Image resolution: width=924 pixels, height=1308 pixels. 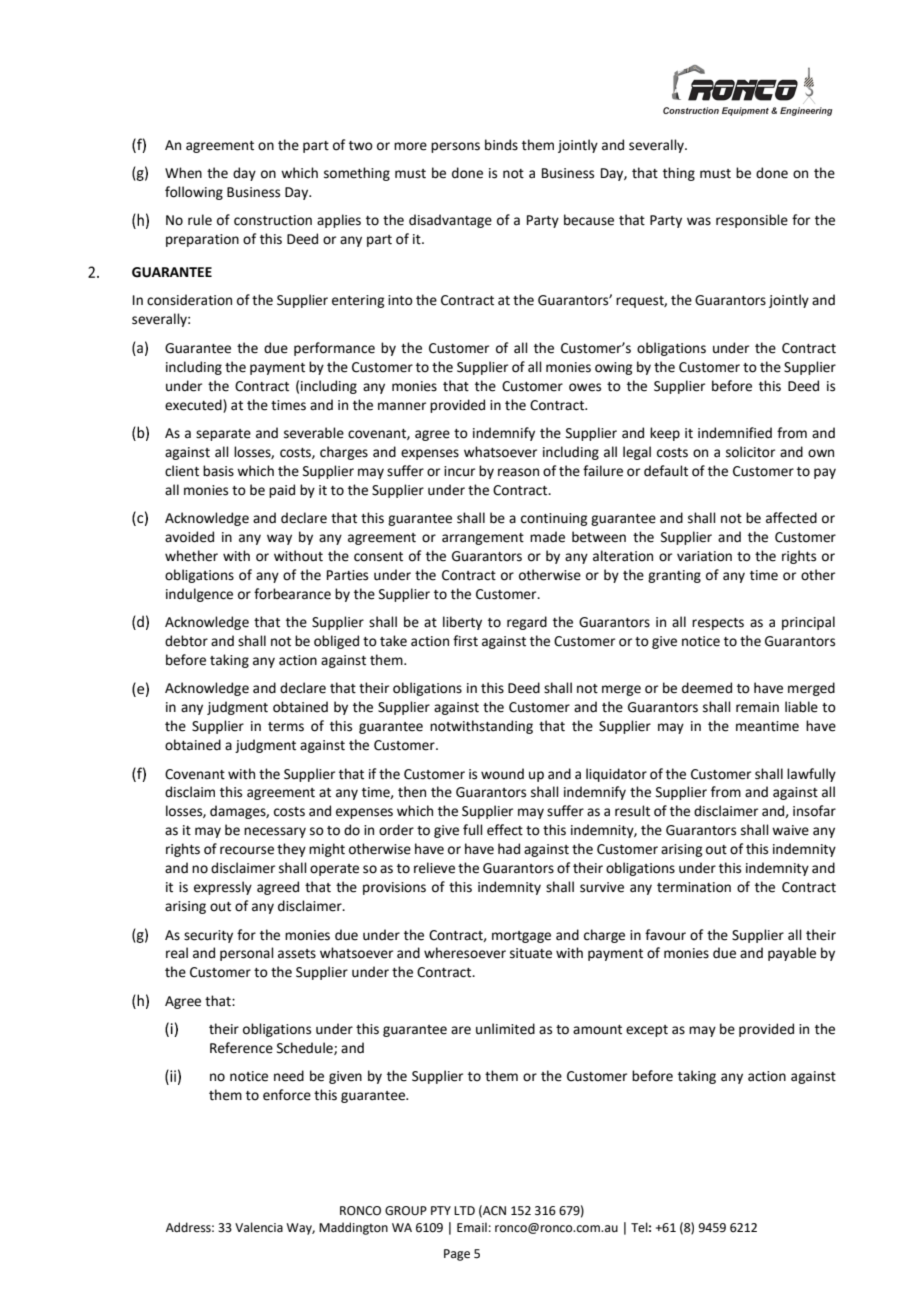 What do you see at coordinates (273, 220) in the screenshot?
I see `construction` at bounding box center [273, 220].
